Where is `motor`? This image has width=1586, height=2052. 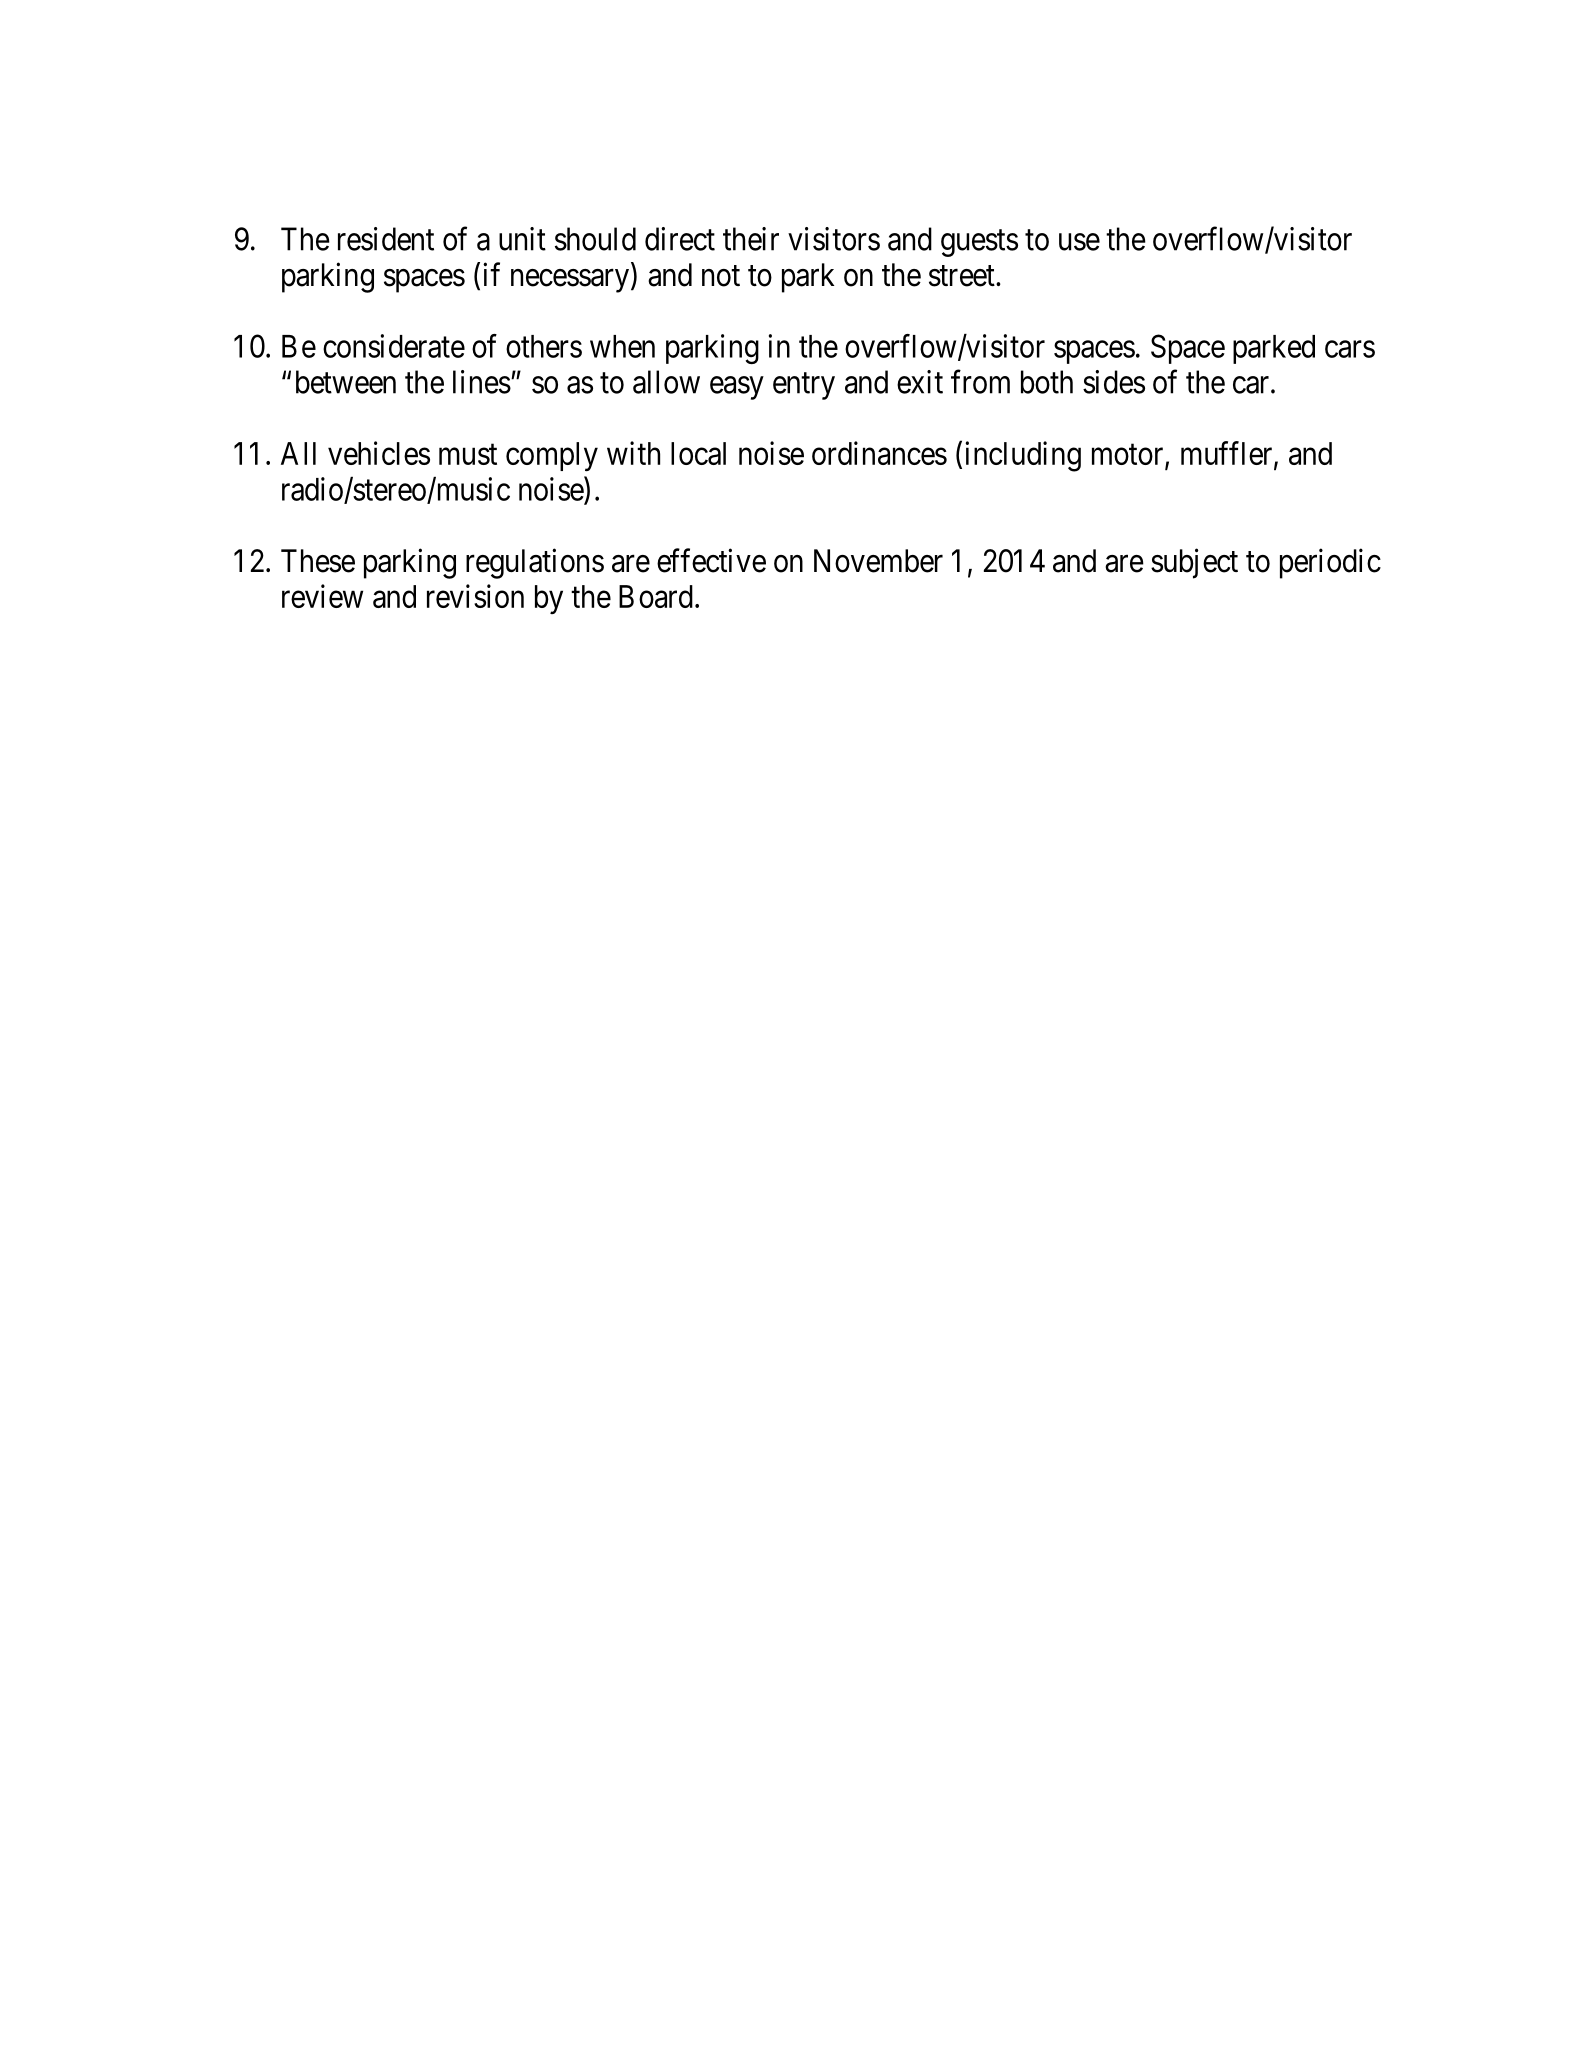 motor is located at coordinates (1129, 456).
